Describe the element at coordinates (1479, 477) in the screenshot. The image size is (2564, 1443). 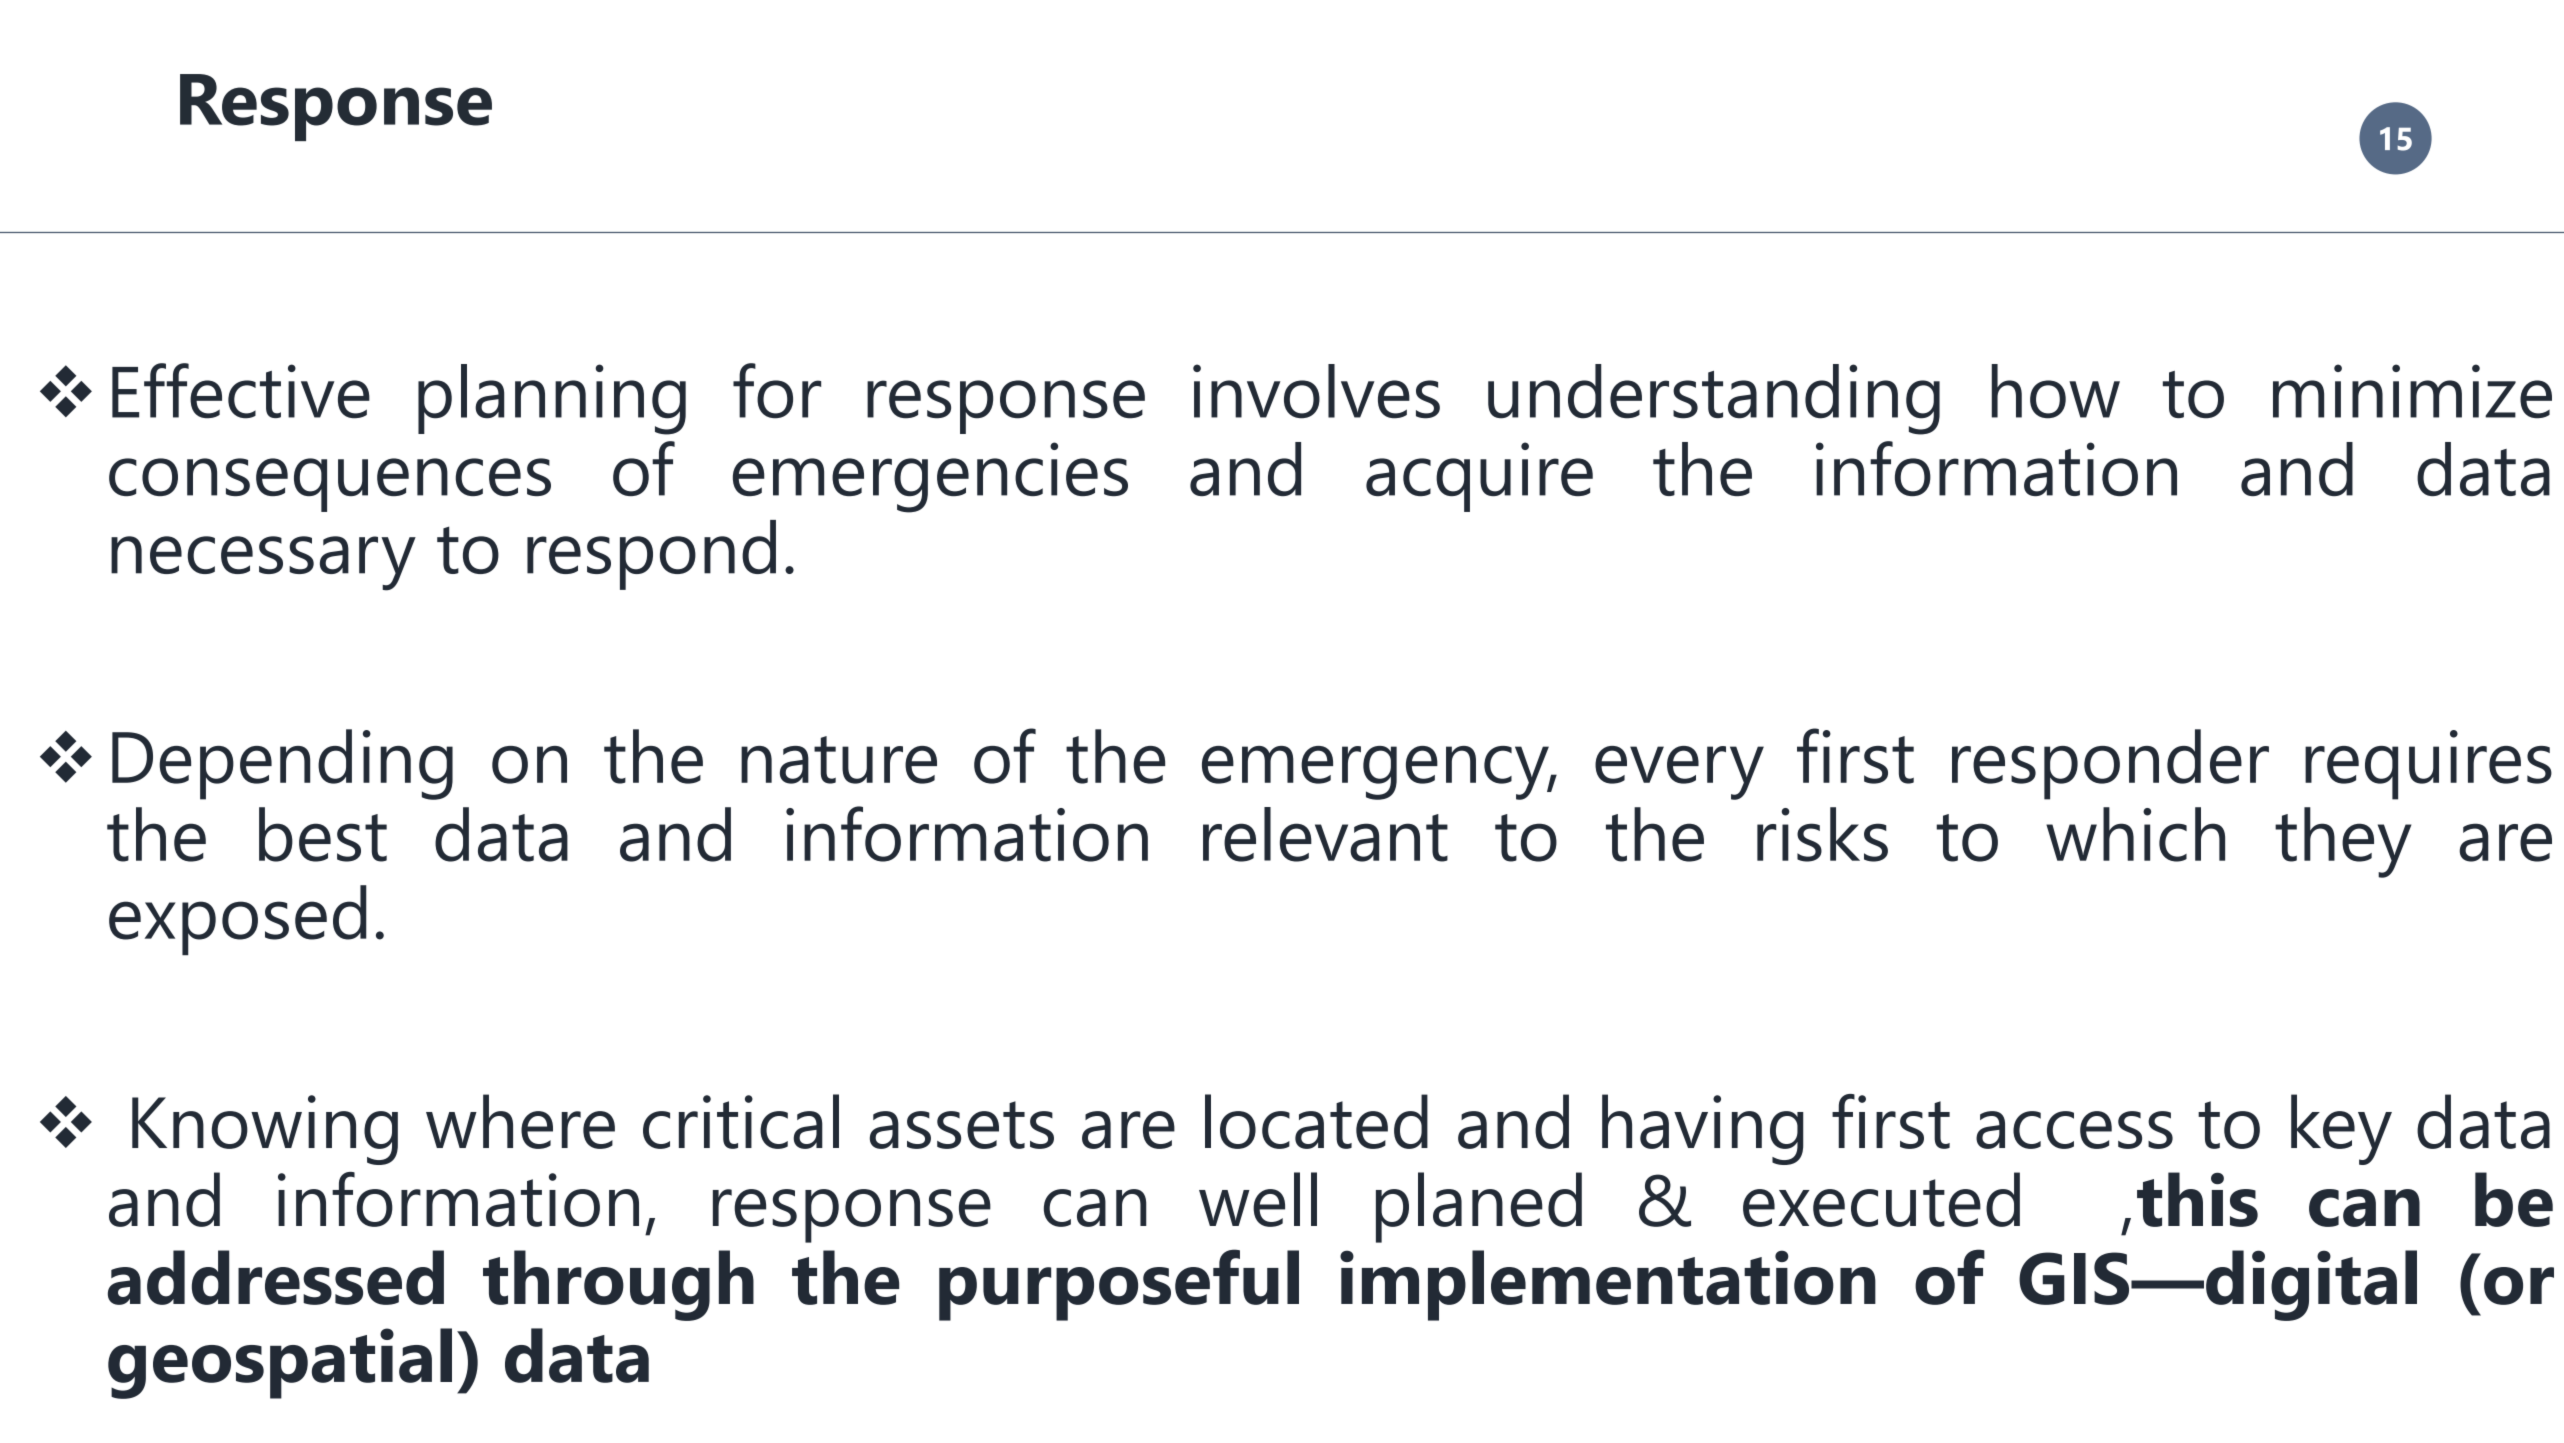
I see `acquire` at that location.
